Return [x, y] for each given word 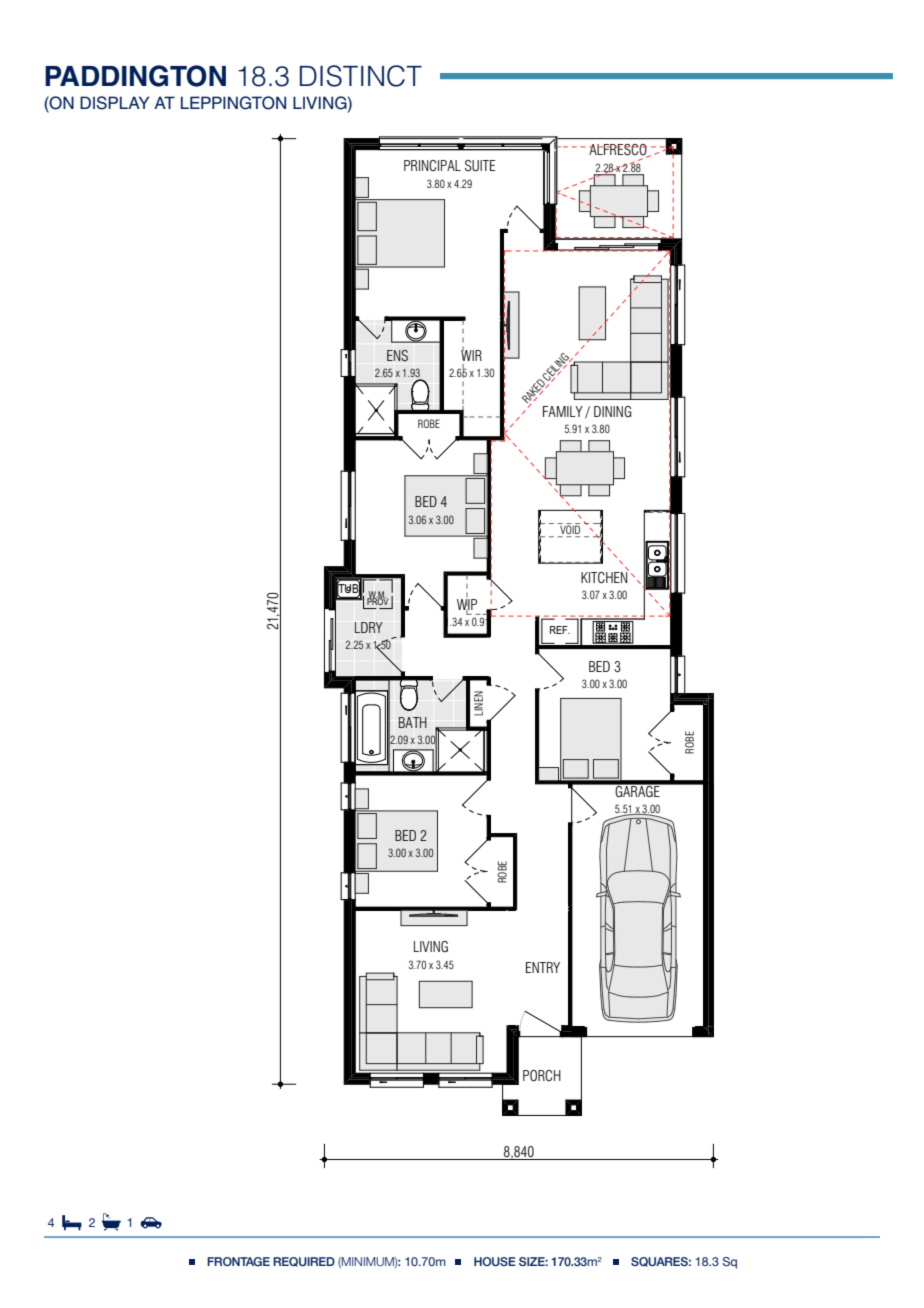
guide [481, 1237]
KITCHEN [605, 577]
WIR [471, 354]
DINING [613, 411]
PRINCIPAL [432, 165]
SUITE [480, 166]
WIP [467, 604]
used [433, 1237]
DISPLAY [114, 103]
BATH [413, 722]
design [361, 1237]
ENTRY [543, 967]
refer [648, 1237]
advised [606, 1237]
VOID [569, 530]
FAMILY [563, 411]
